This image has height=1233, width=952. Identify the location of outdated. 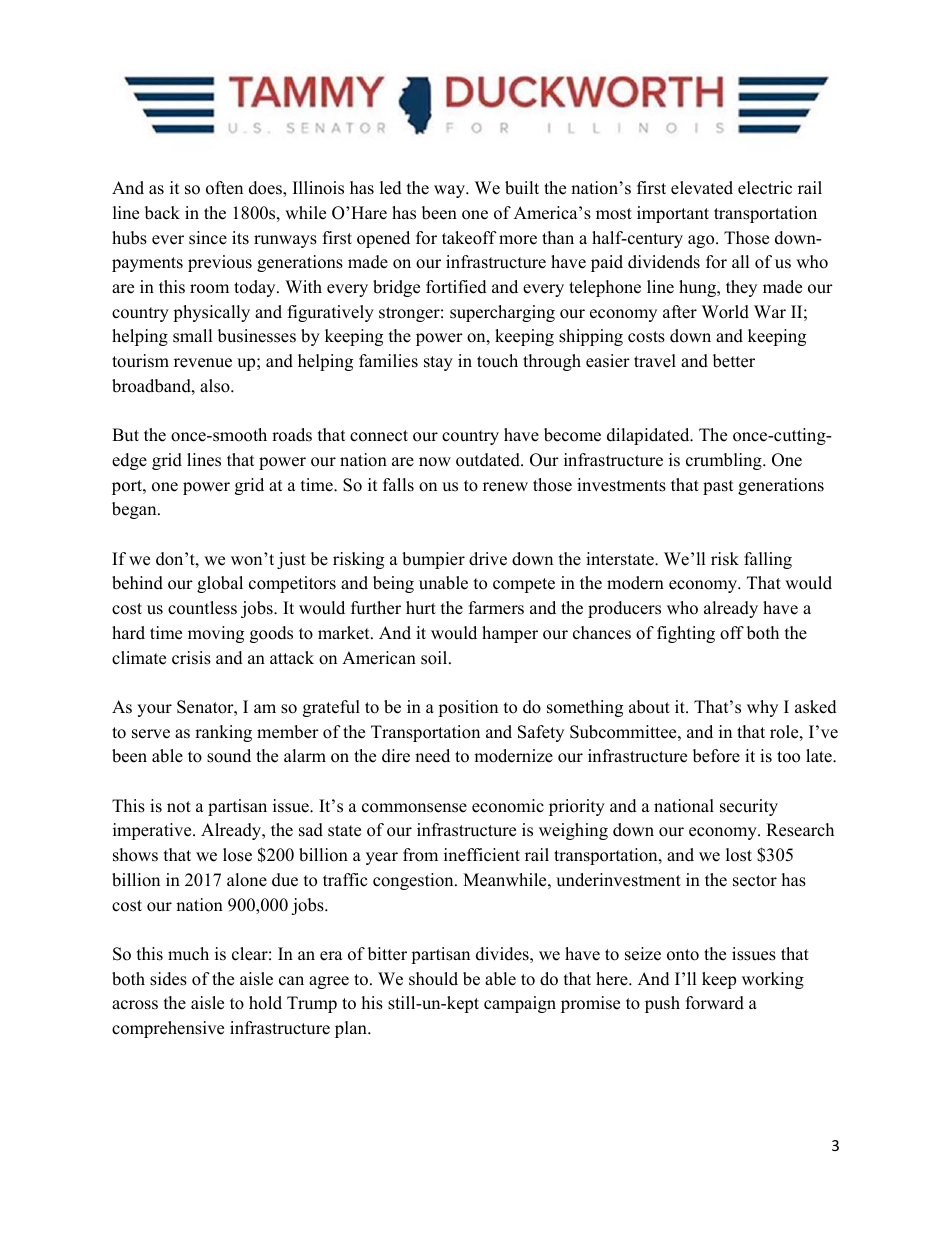
(489, 460).
